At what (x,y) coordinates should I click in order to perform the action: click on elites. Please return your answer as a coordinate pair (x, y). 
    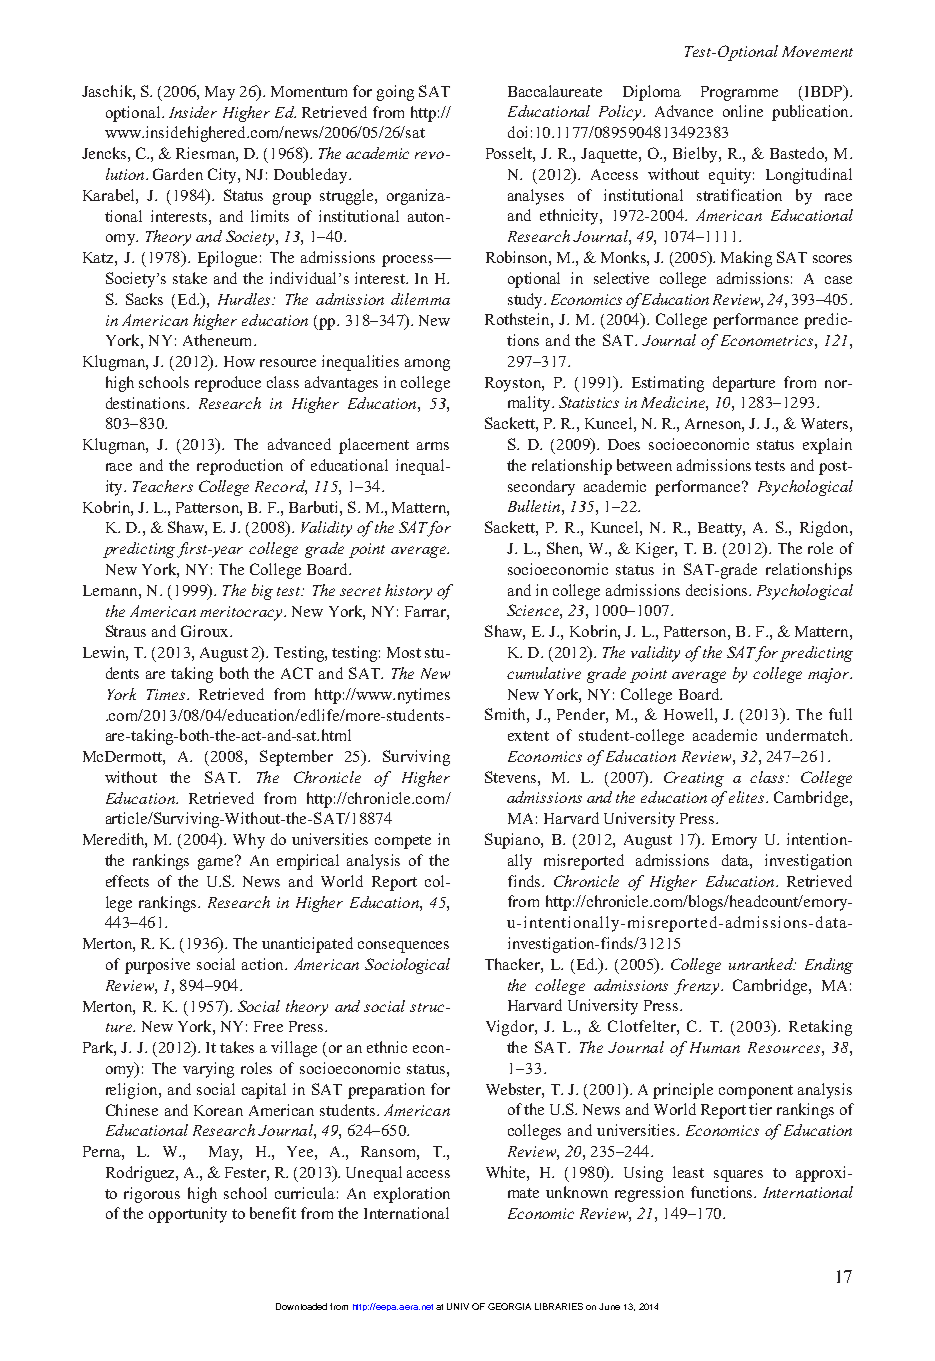
    Looking at the image, I should click on (748, 797).
